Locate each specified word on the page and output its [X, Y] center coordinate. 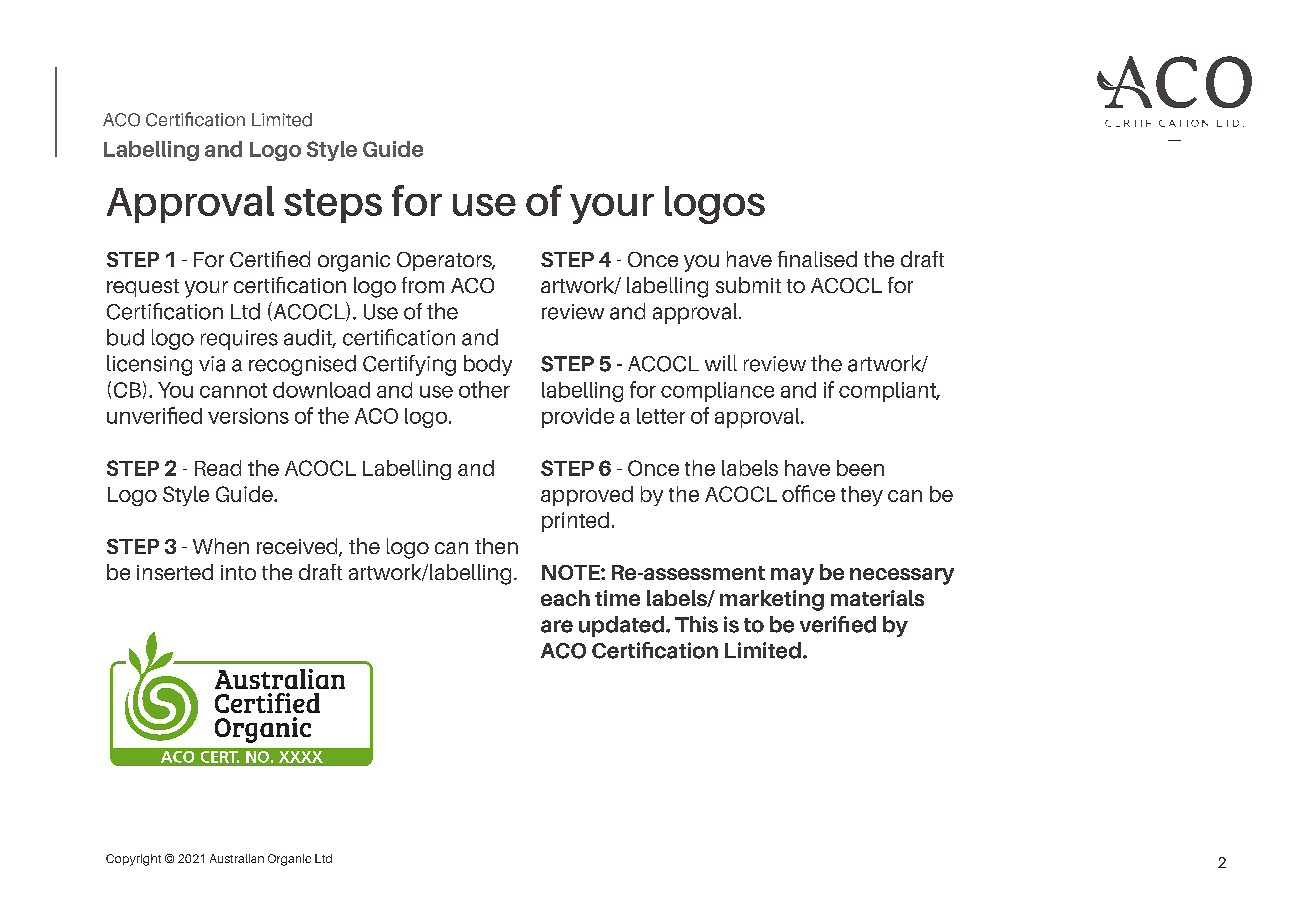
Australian [237, 858]
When [221, 546]
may [792, 576]
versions [248, 416]
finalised [817, 259]
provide [578, 418]
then [496, 546]
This [696, 624]
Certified [270, 259]
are [557, 626]
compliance [717, 392]
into [238, 572]
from [423, 285]
